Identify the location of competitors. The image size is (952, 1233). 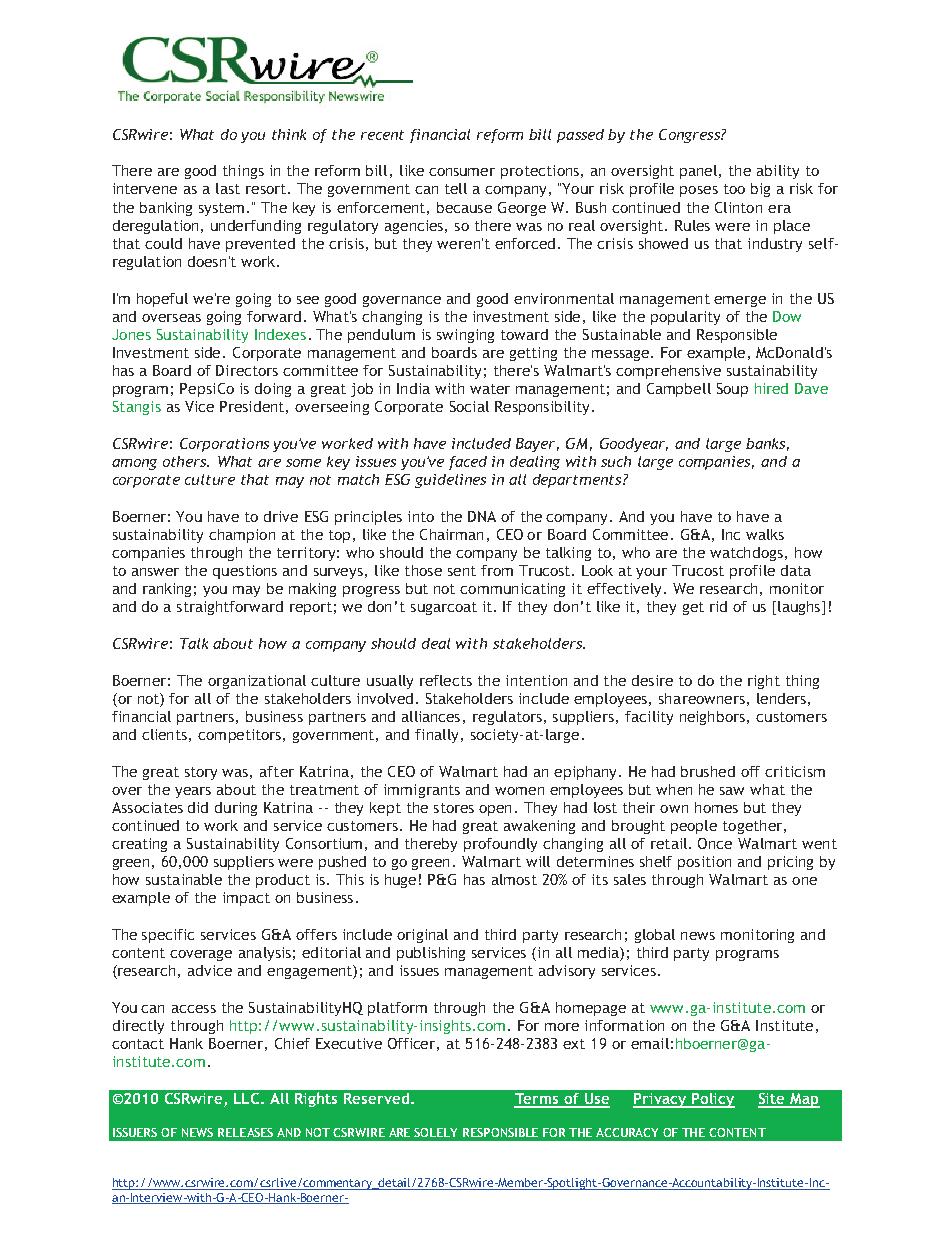
(241, 736).
